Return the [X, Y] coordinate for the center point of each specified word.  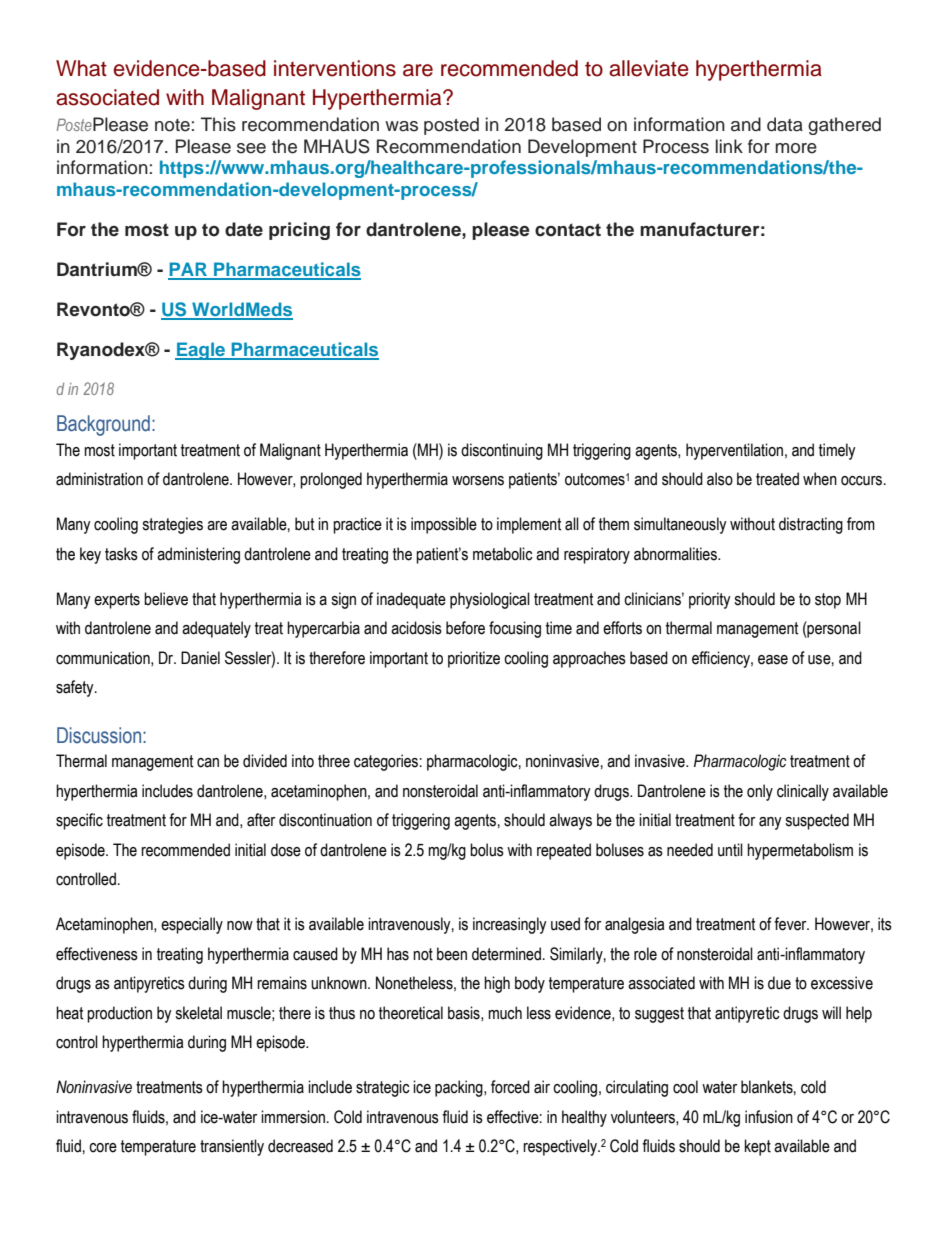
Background [103, 425]
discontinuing [502, 451]
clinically [803, 792]
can [208, 763]
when [820, 479]
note [172, 125]
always [570, 821]
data [785, 124]
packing [460, 1088]
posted [451, 126]
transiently [232, 1147]
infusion [769, 1117]
